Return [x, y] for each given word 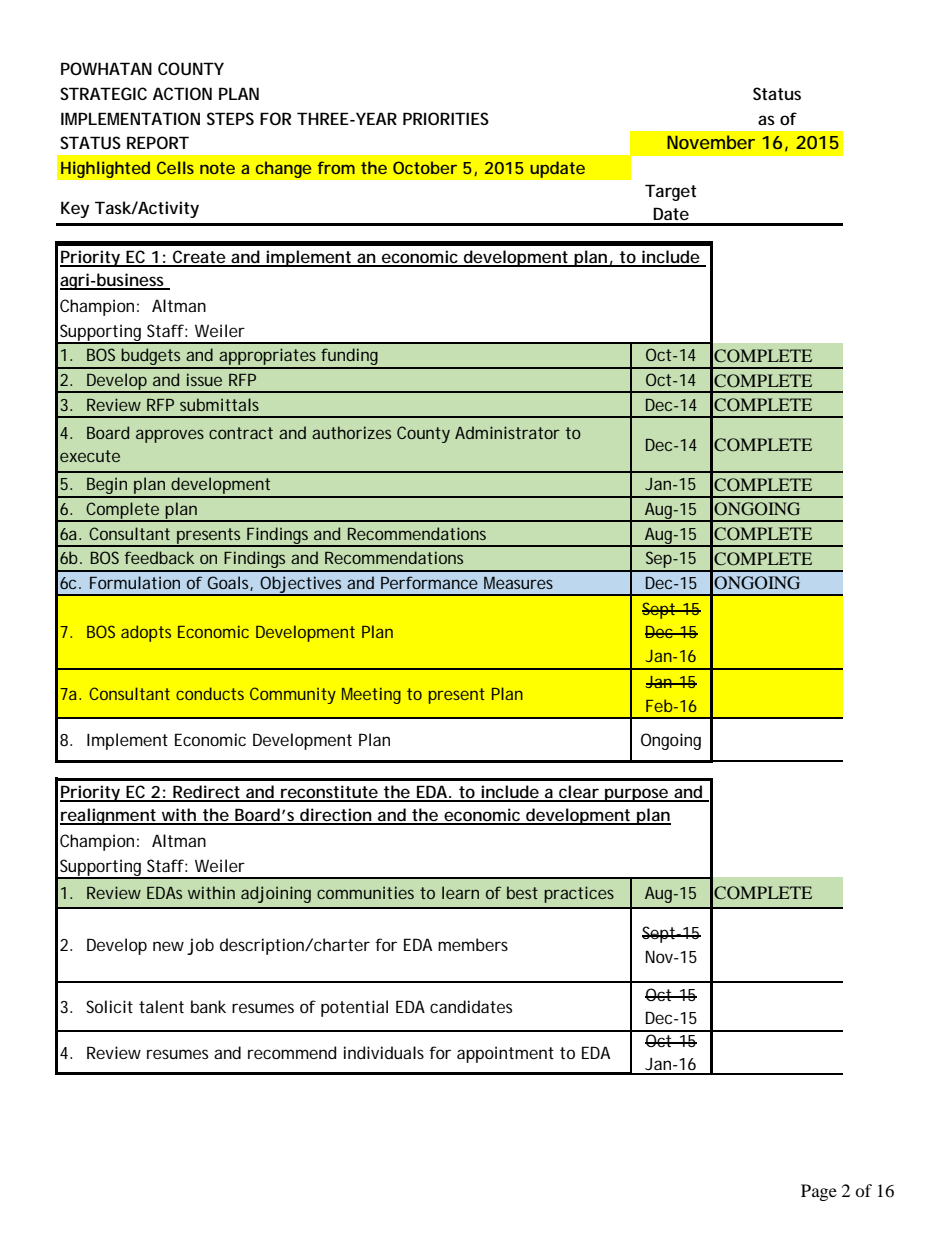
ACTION [182, 93]
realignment [109, 816]
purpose [636, 795]
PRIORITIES [446, 118]
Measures [518, 583]
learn [460, 892]
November [711, 142]
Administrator [507, 432]
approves [170, 436]
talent [161, 1006]
